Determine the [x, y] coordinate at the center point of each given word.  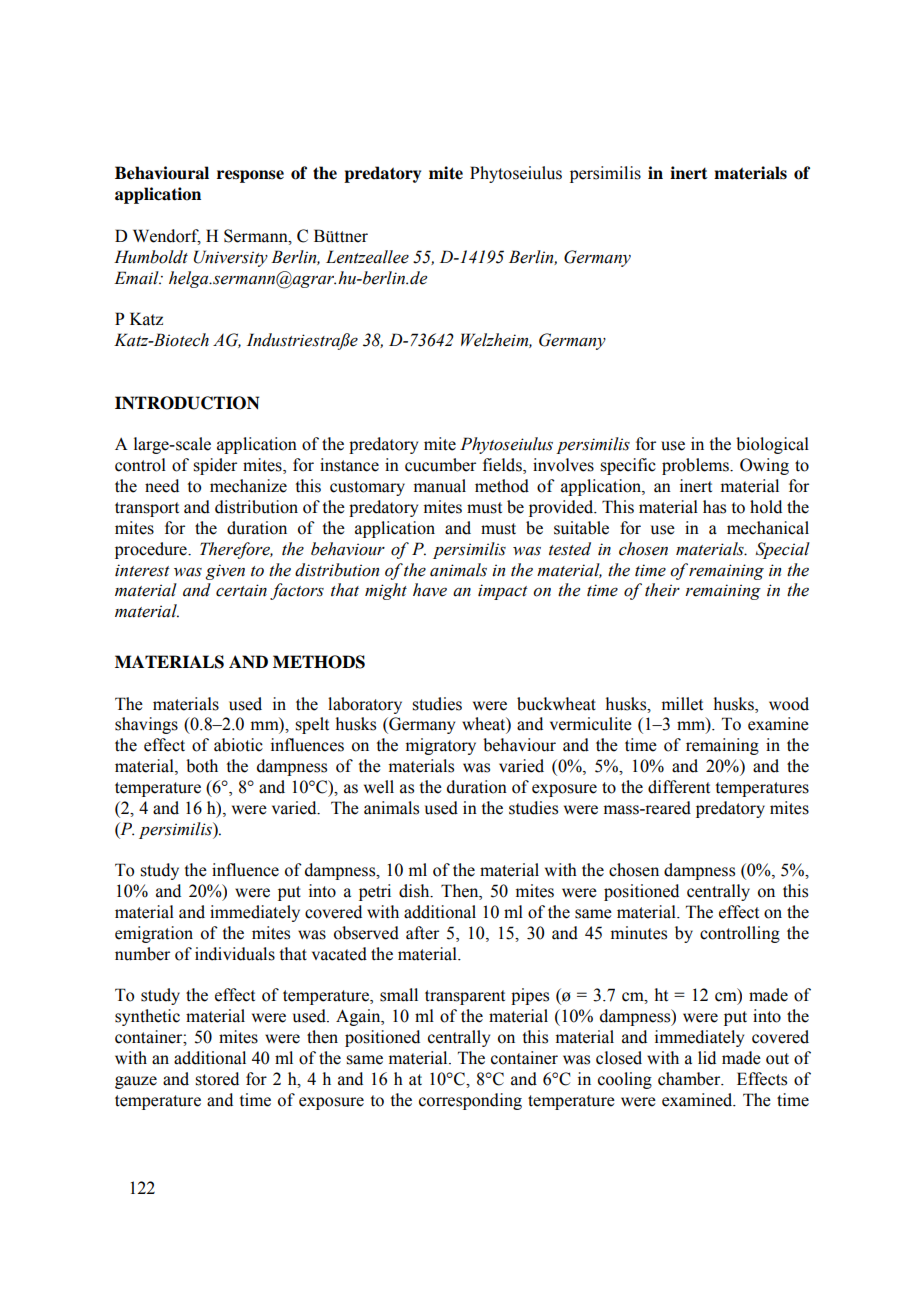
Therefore [236, 550]
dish [415, 891]
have [430, 590]
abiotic [238, 745]
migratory [441, 746]
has [714, 507]
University [231, 258]
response [250, 176]
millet [682, 704]
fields [503, 466]
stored [217, 1079]
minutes [639, 933]
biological [772, 445]
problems [696, 466]
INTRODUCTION [187, 403]
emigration [154, 934]
